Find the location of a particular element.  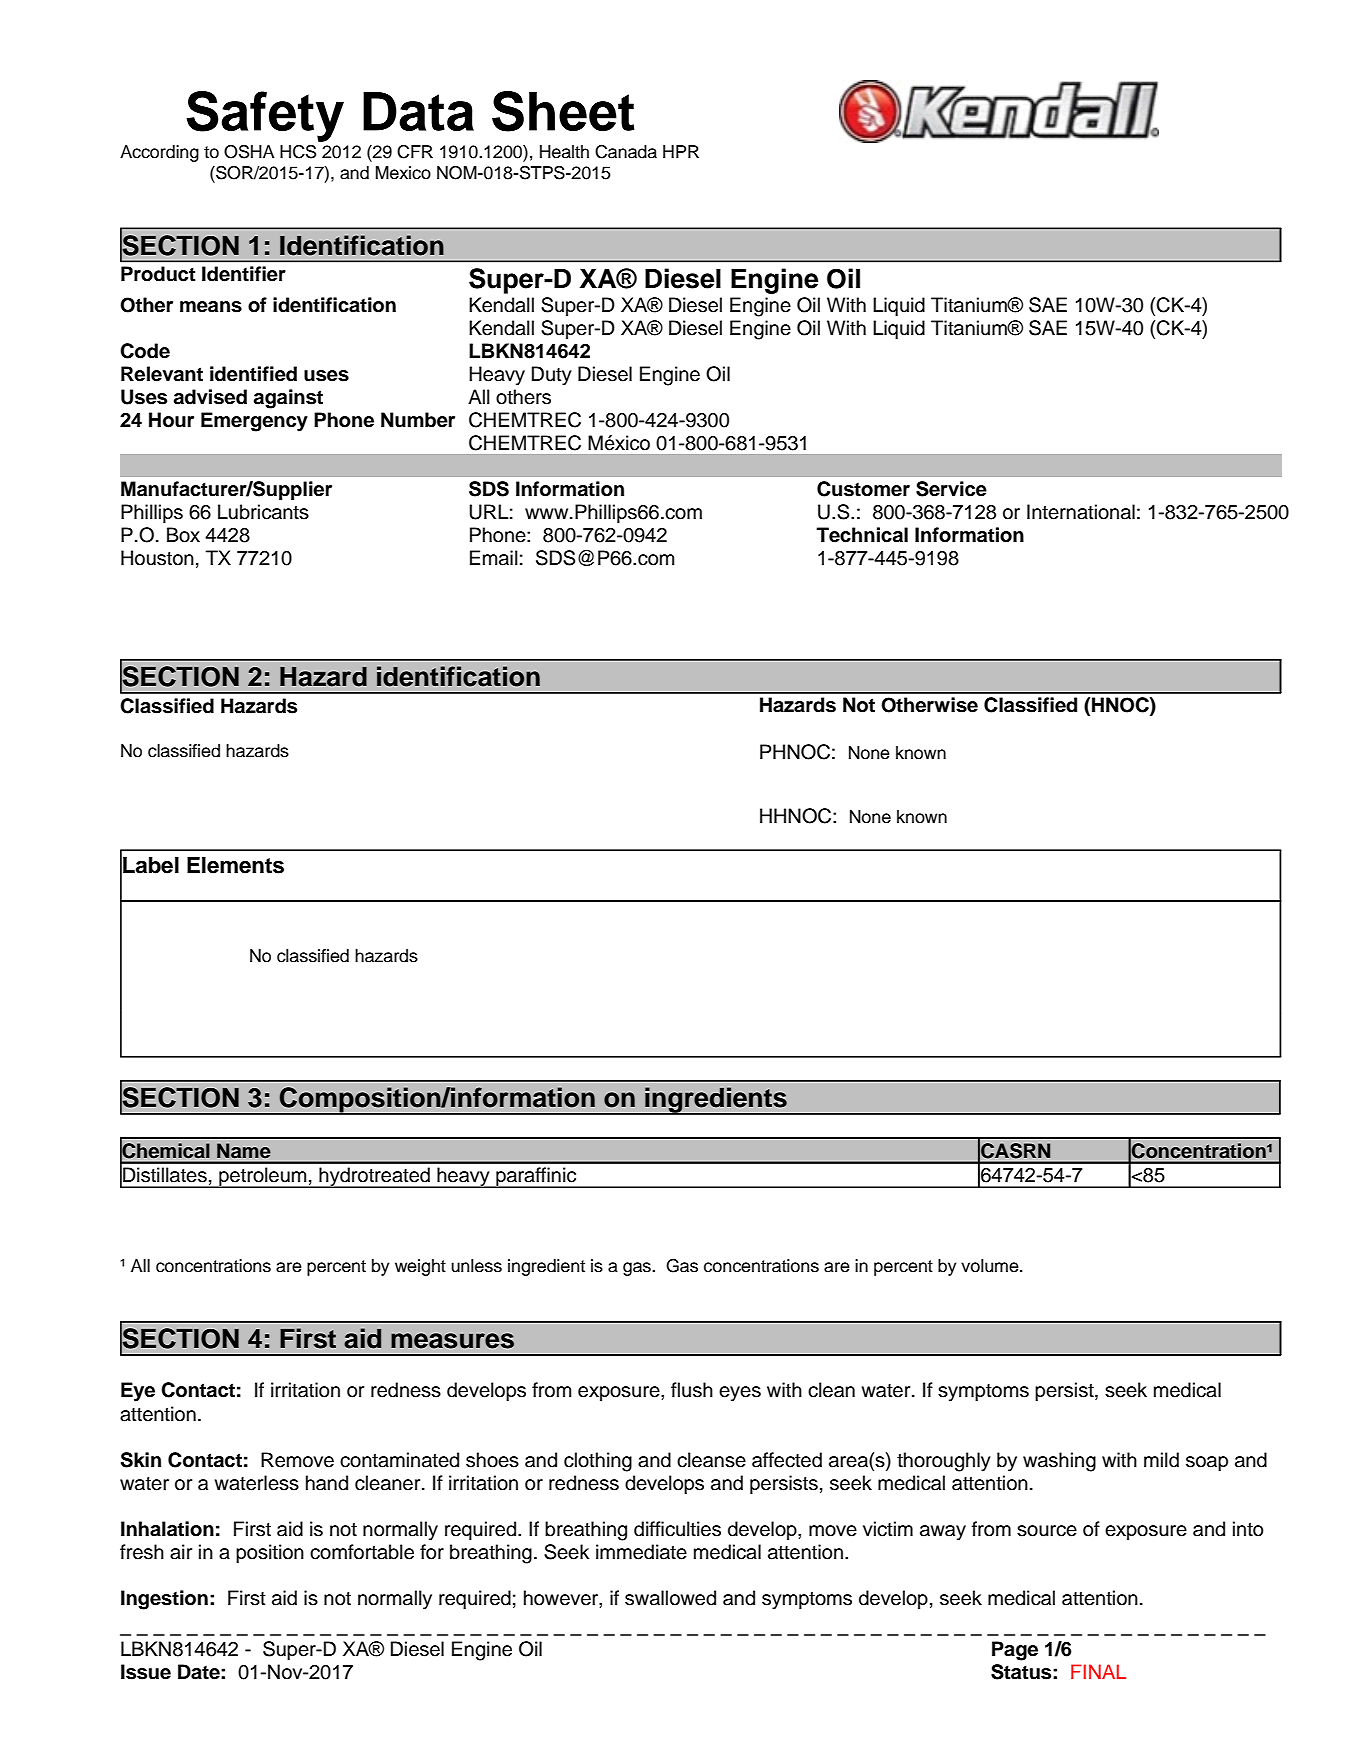

HCS is located at coordinates (298, 152).
